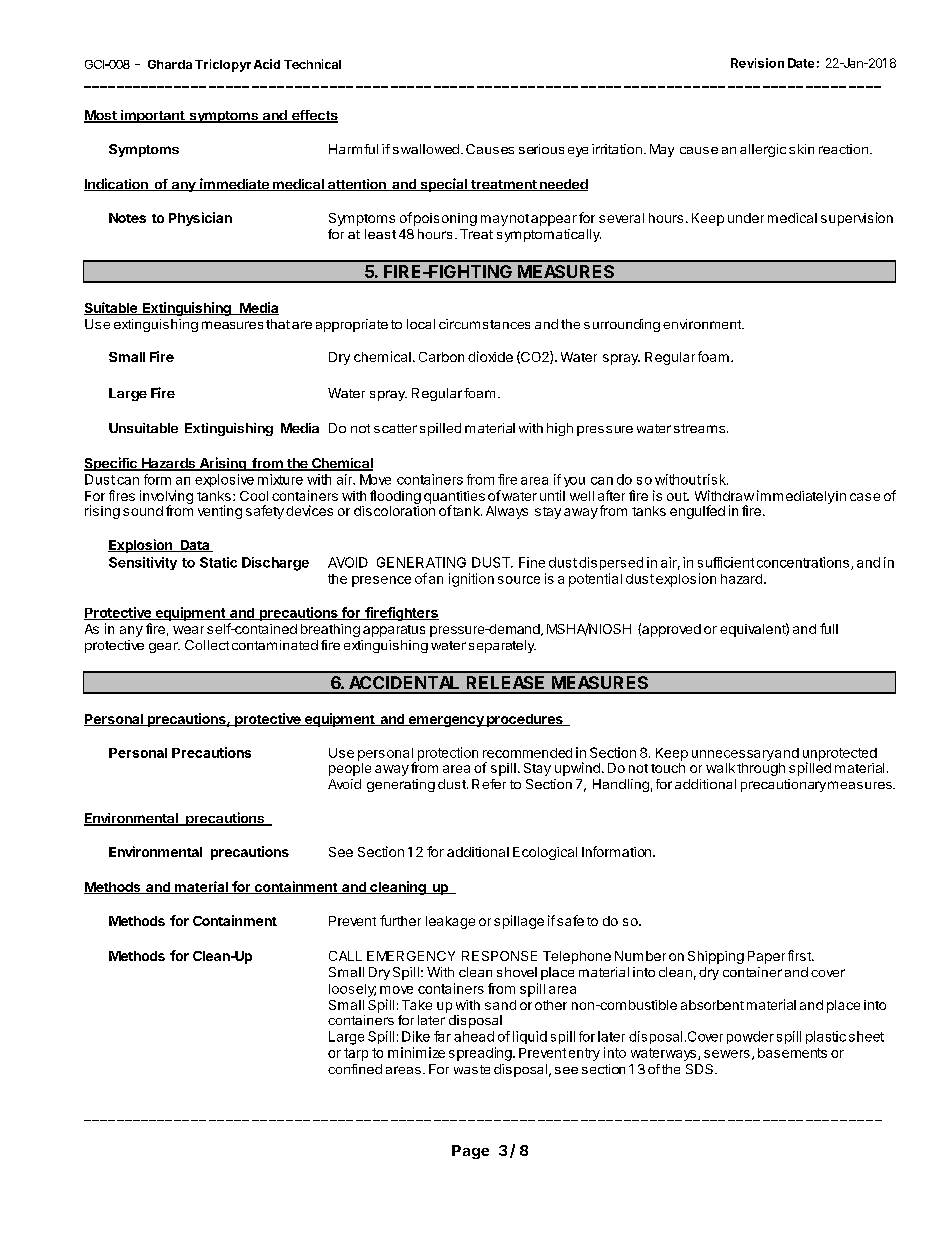  Describe the element at coordinates (152, 116) in the page. I see `important` at that location.
